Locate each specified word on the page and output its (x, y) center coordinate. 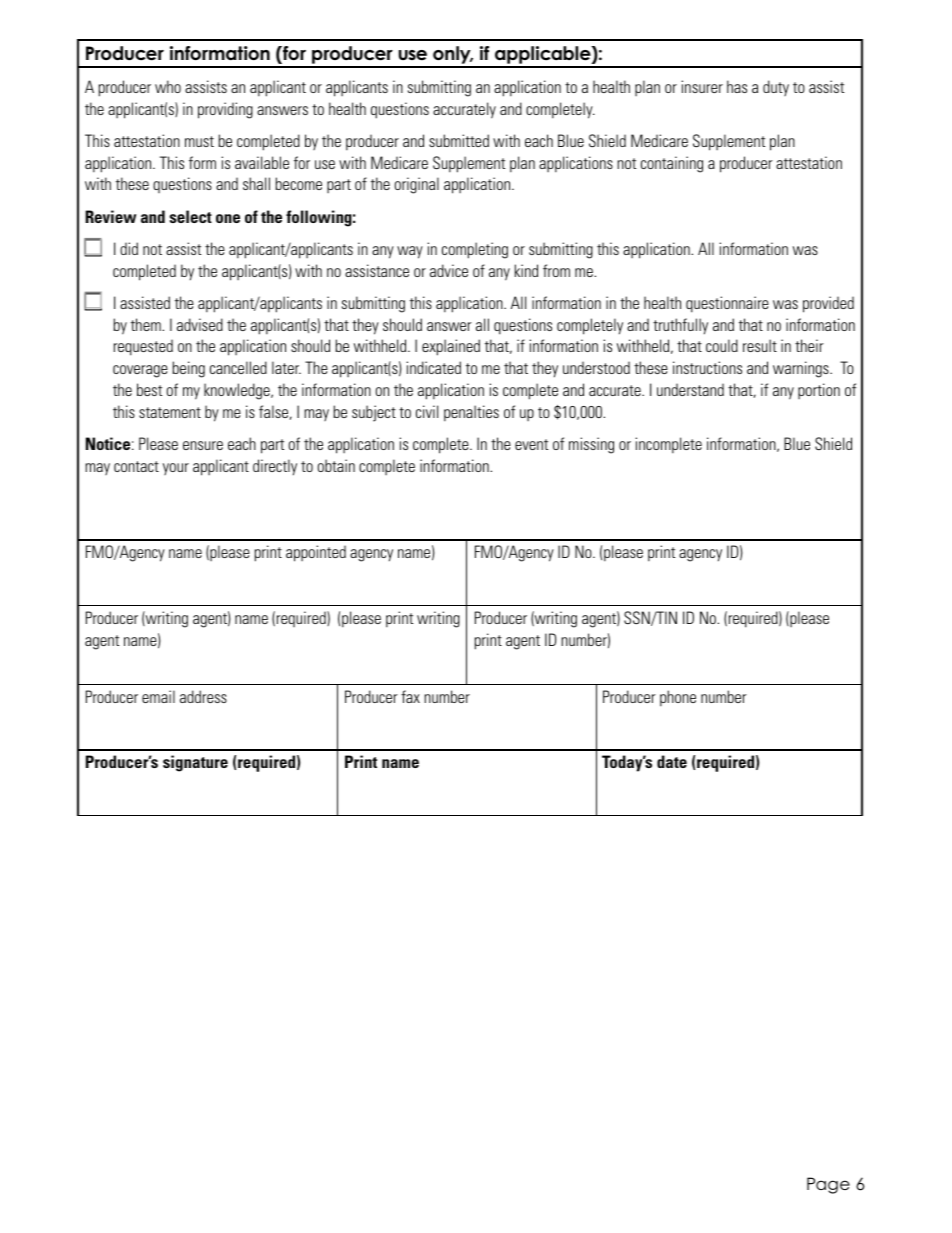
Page (828, 1185)
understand (690, 389)
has (737, 86)
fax (410, 696)
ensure (203, 445)
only (452, 56)
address (203, 696)
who (168, 86)
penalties (471, 413)
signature (195, 763)
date (672, 761)
